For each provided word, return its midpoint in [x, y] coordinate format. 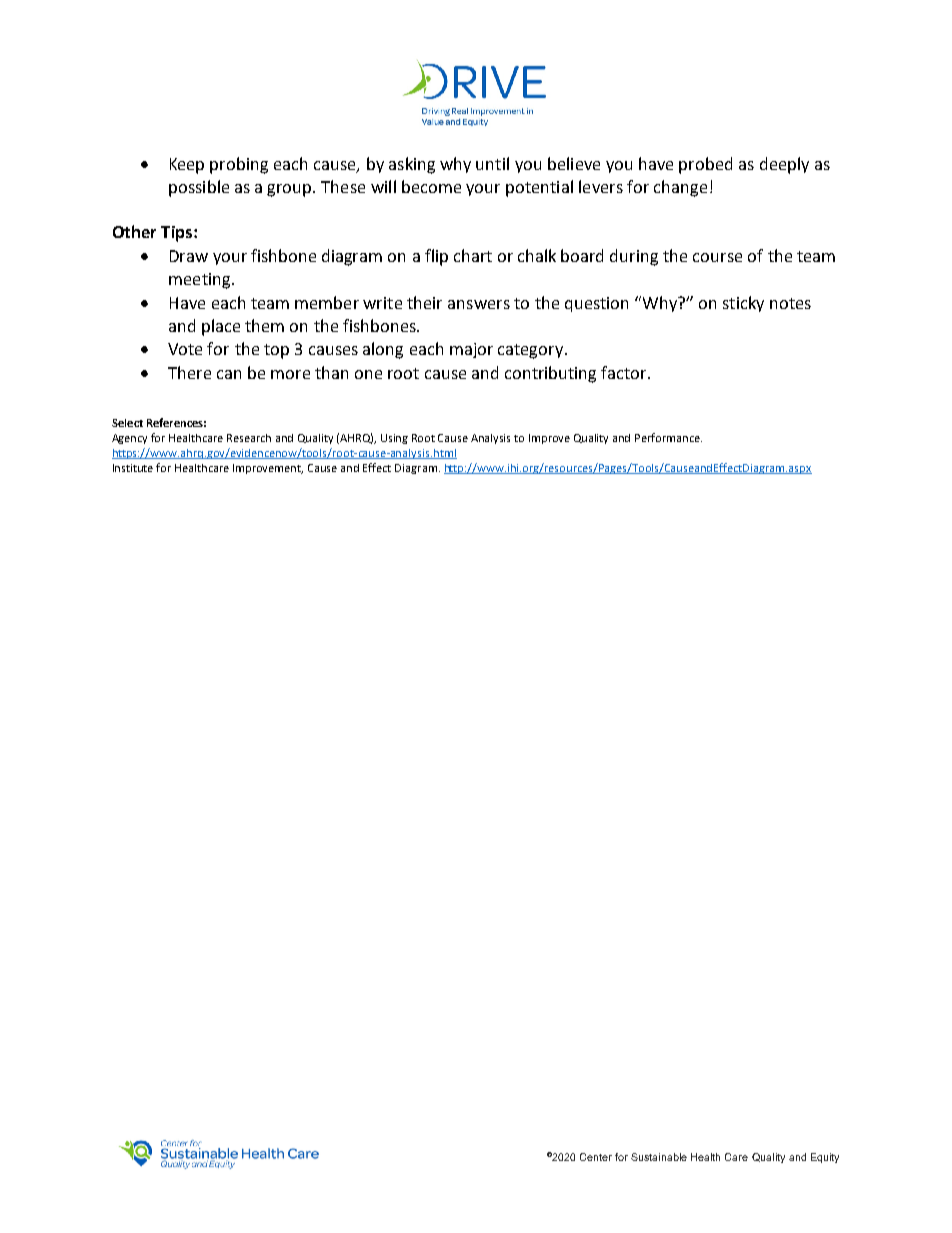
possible [199, 188]
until [492, 163]
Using [394, 439]
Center [596, 1157]
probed [705, 165]
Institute [133, 468]
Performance [668, 437]
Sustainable [659, 1157]
